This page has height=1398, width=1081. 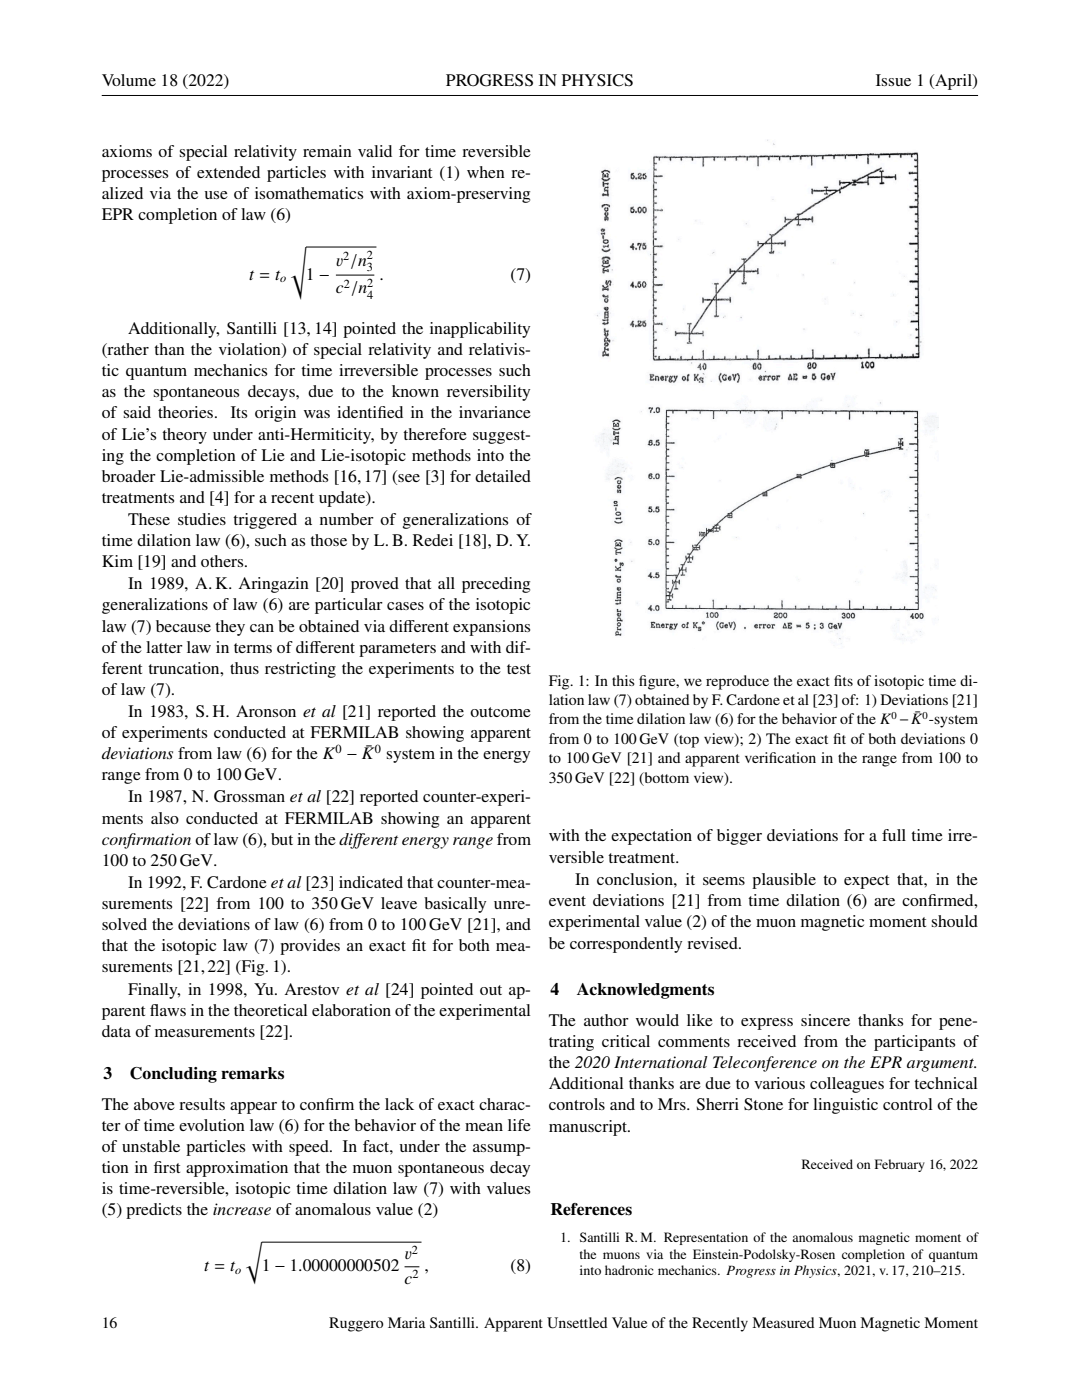 What do you see at coordinates (486, 172) in the page?
I see `when` at bounding box center [486, 172].
